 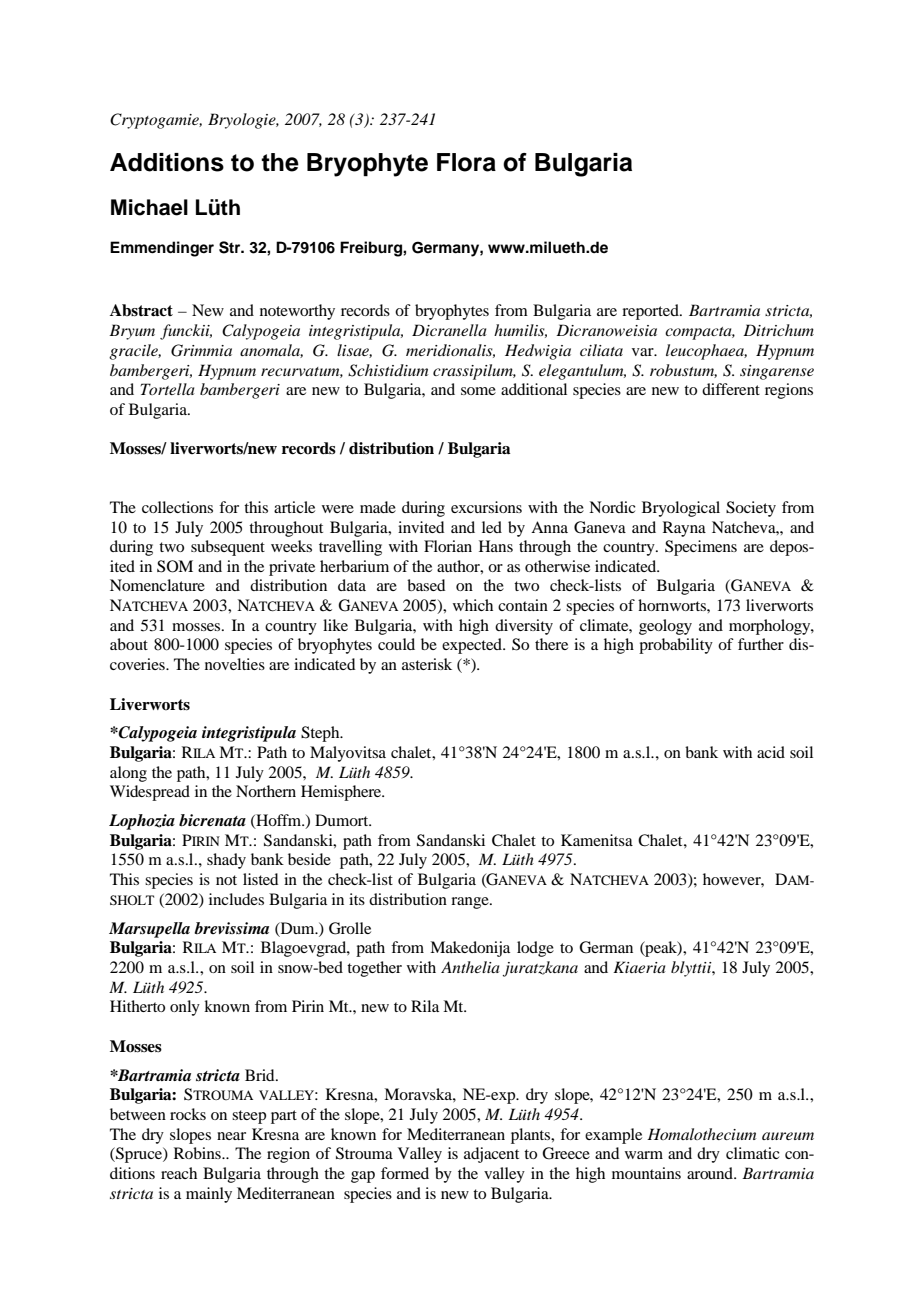 I want to click on Specimens, so click(x=701, y=548).
